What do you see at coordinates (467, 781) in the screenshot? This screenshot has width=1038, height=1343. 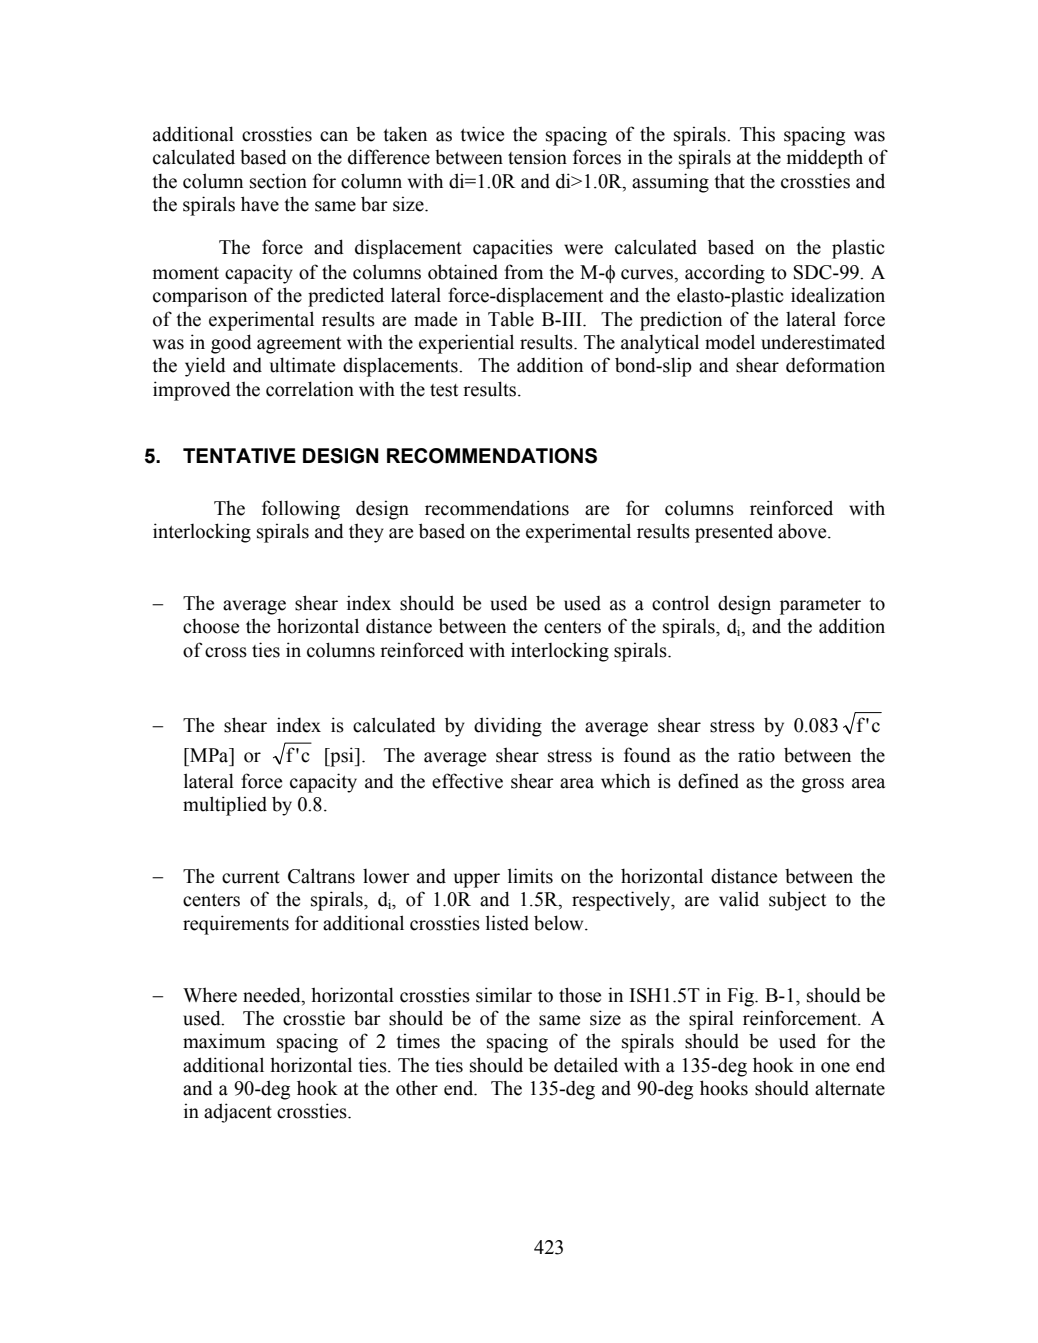 I see `effective` at bounding box center [467, 781].
